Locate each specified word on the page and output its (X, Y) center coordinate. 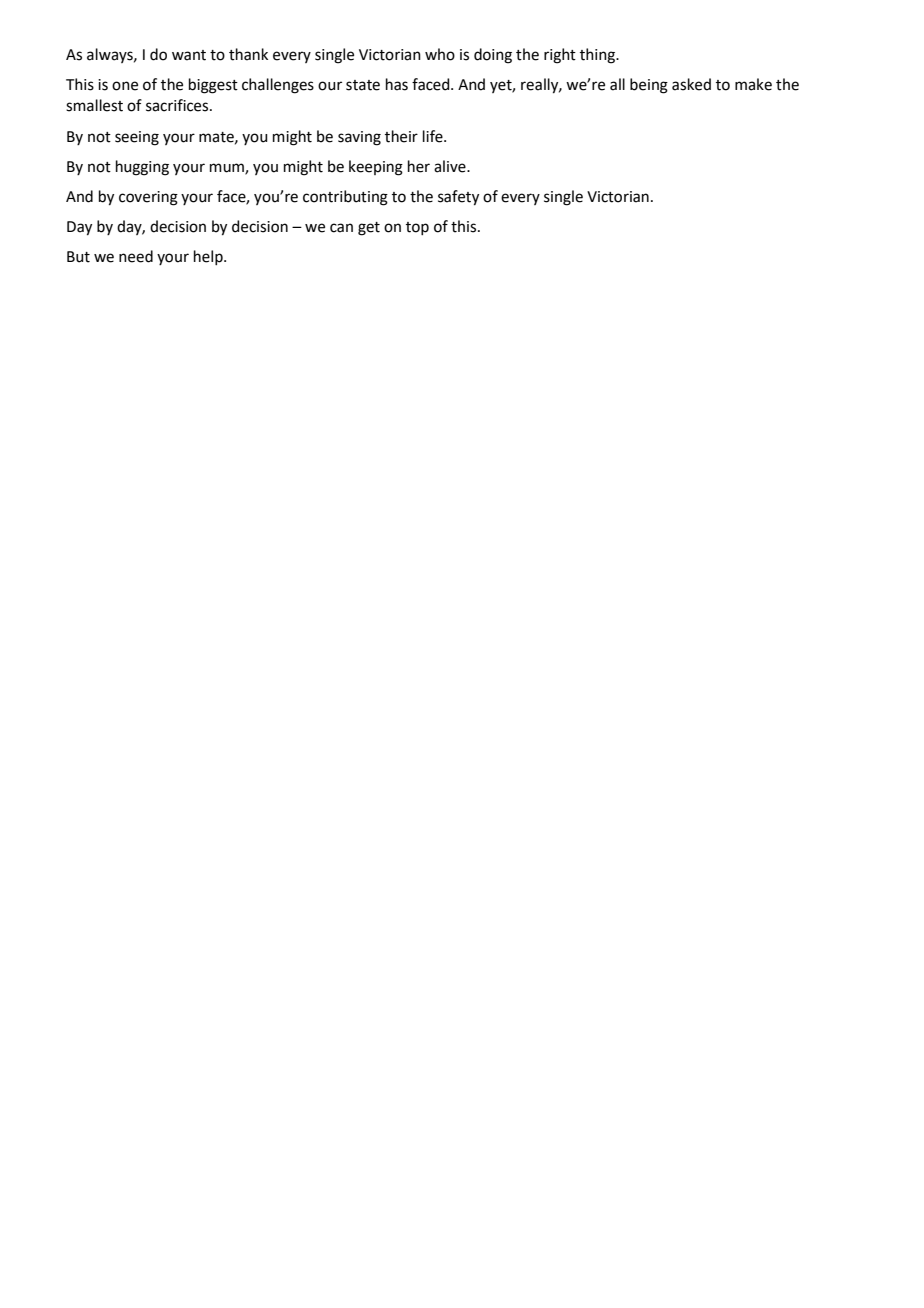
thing (598, 56)
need (136, 256)
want (189, 55)
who (440, 54)
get (369, 229)
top (417, 228)
